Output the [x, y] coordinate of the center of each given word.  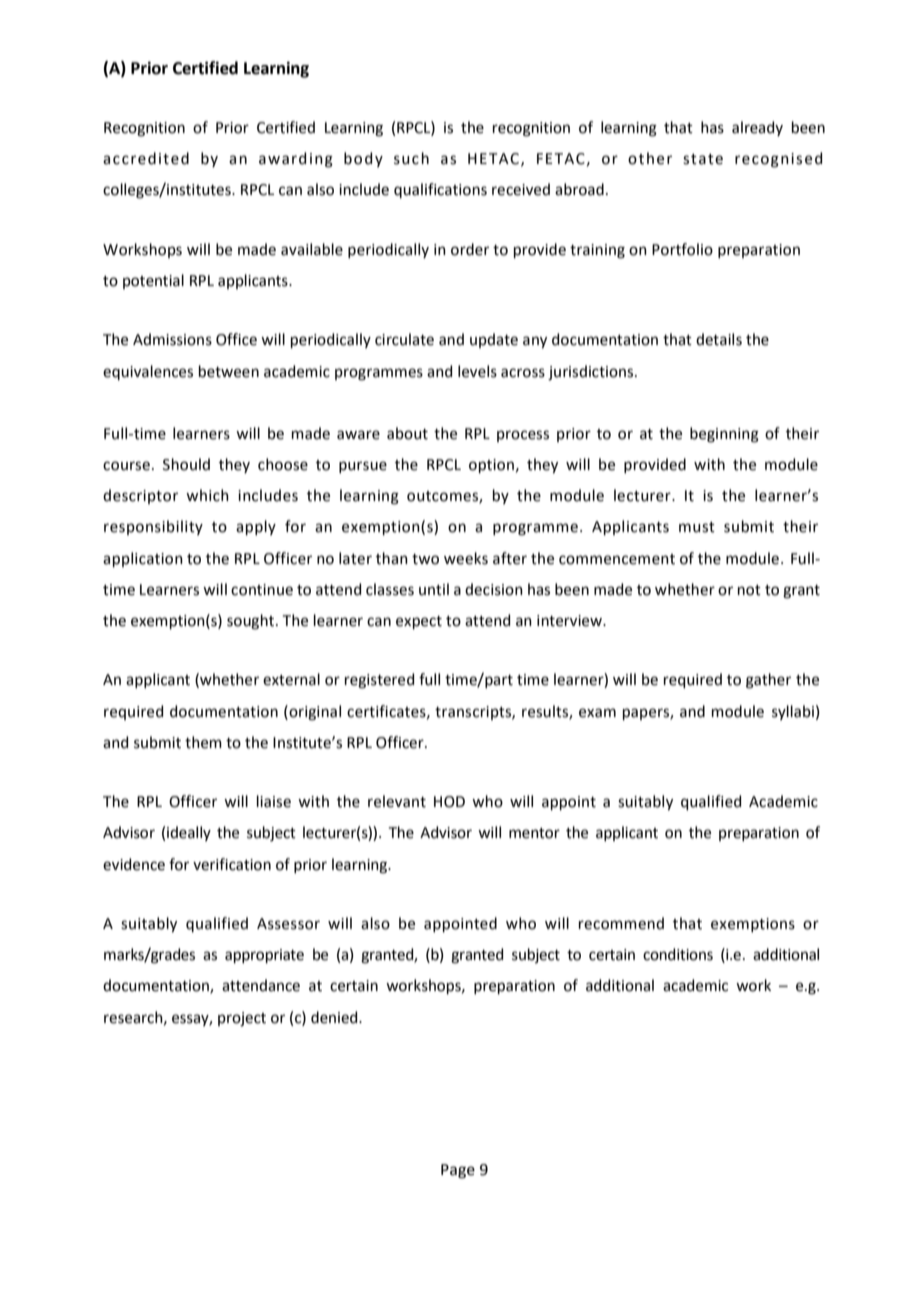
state [703, 159]
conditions [678, 954]
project [242, 1019]
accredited [146, 158]
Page [458, 1171]
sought [250, 622]
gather [768, 681]
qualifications [440, 190]
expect [419, 622]
